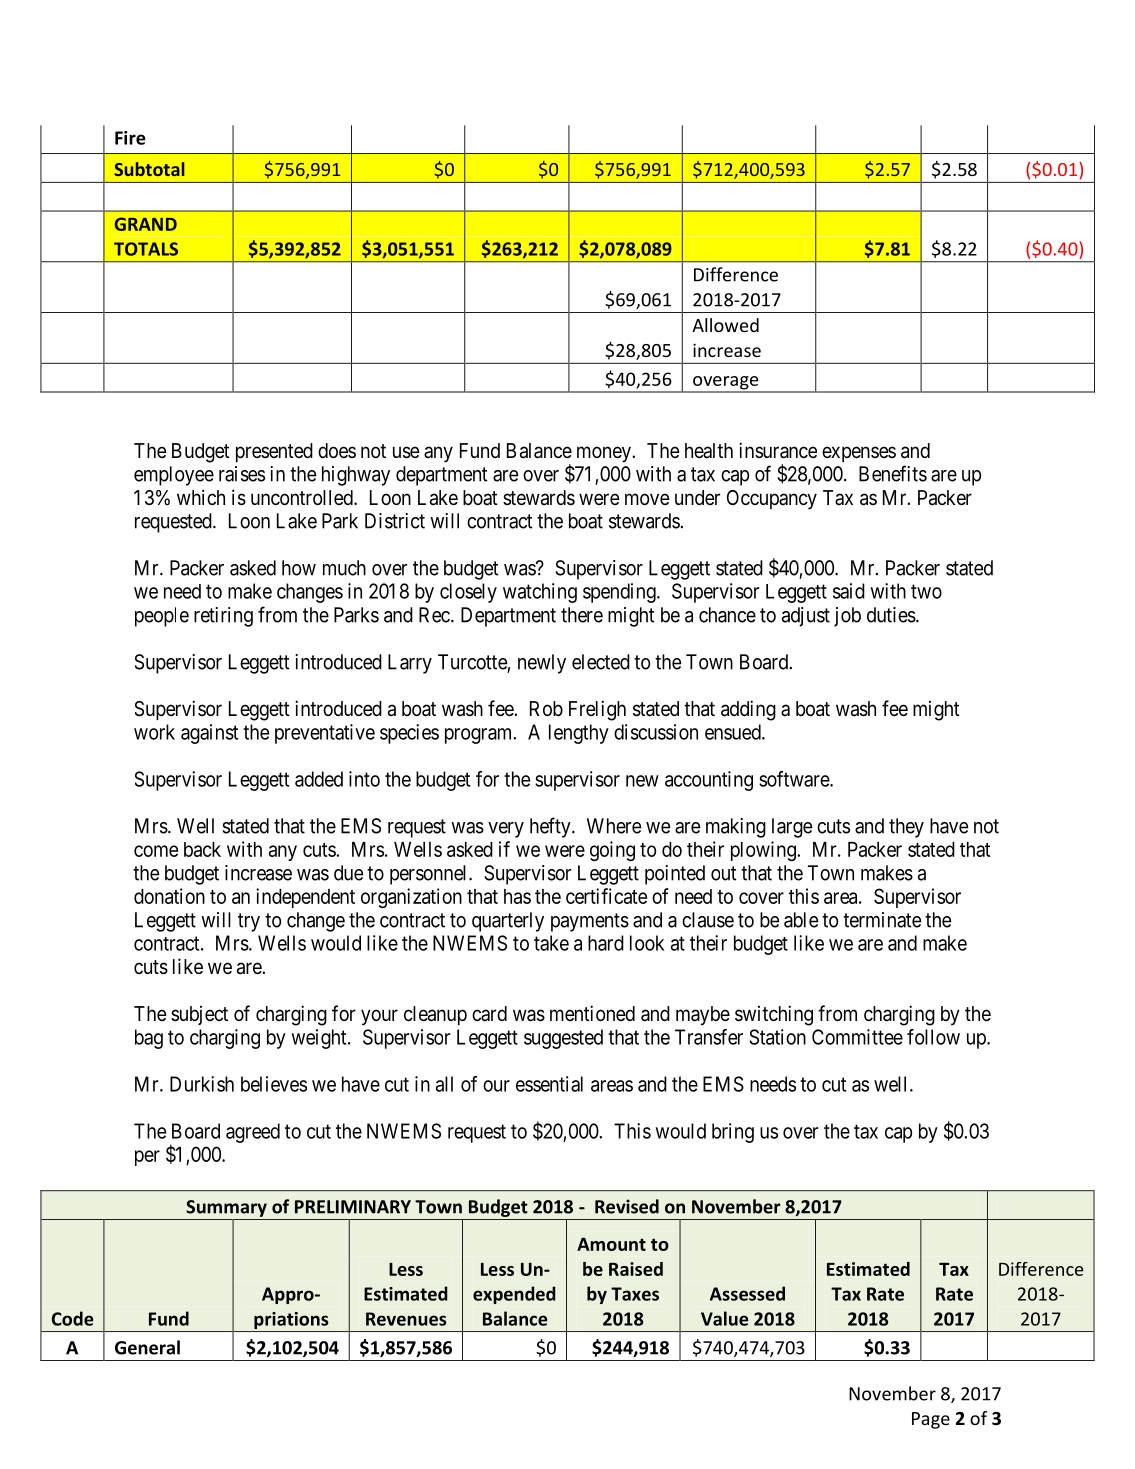  What do you see at coordinates (149, 169) in the screenshot?
I see `Subtotal` at bounding box center [149, 169].
